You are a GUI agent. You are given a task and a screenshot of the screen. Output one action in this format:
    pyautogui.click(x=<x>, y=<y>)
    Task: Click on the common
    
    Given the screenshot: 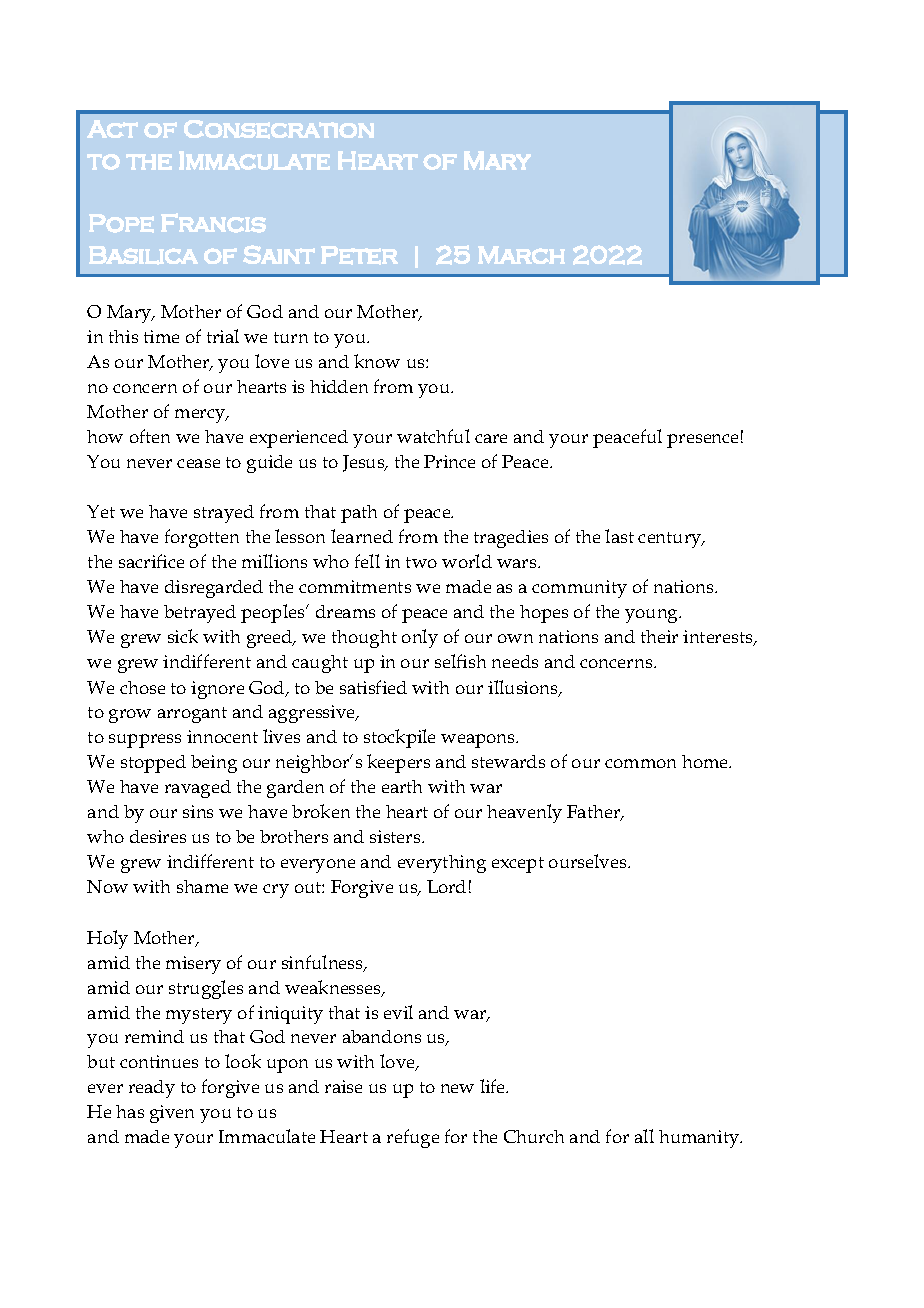 What is the action you would take?
    pyautogui.click(x=640, y=763)
